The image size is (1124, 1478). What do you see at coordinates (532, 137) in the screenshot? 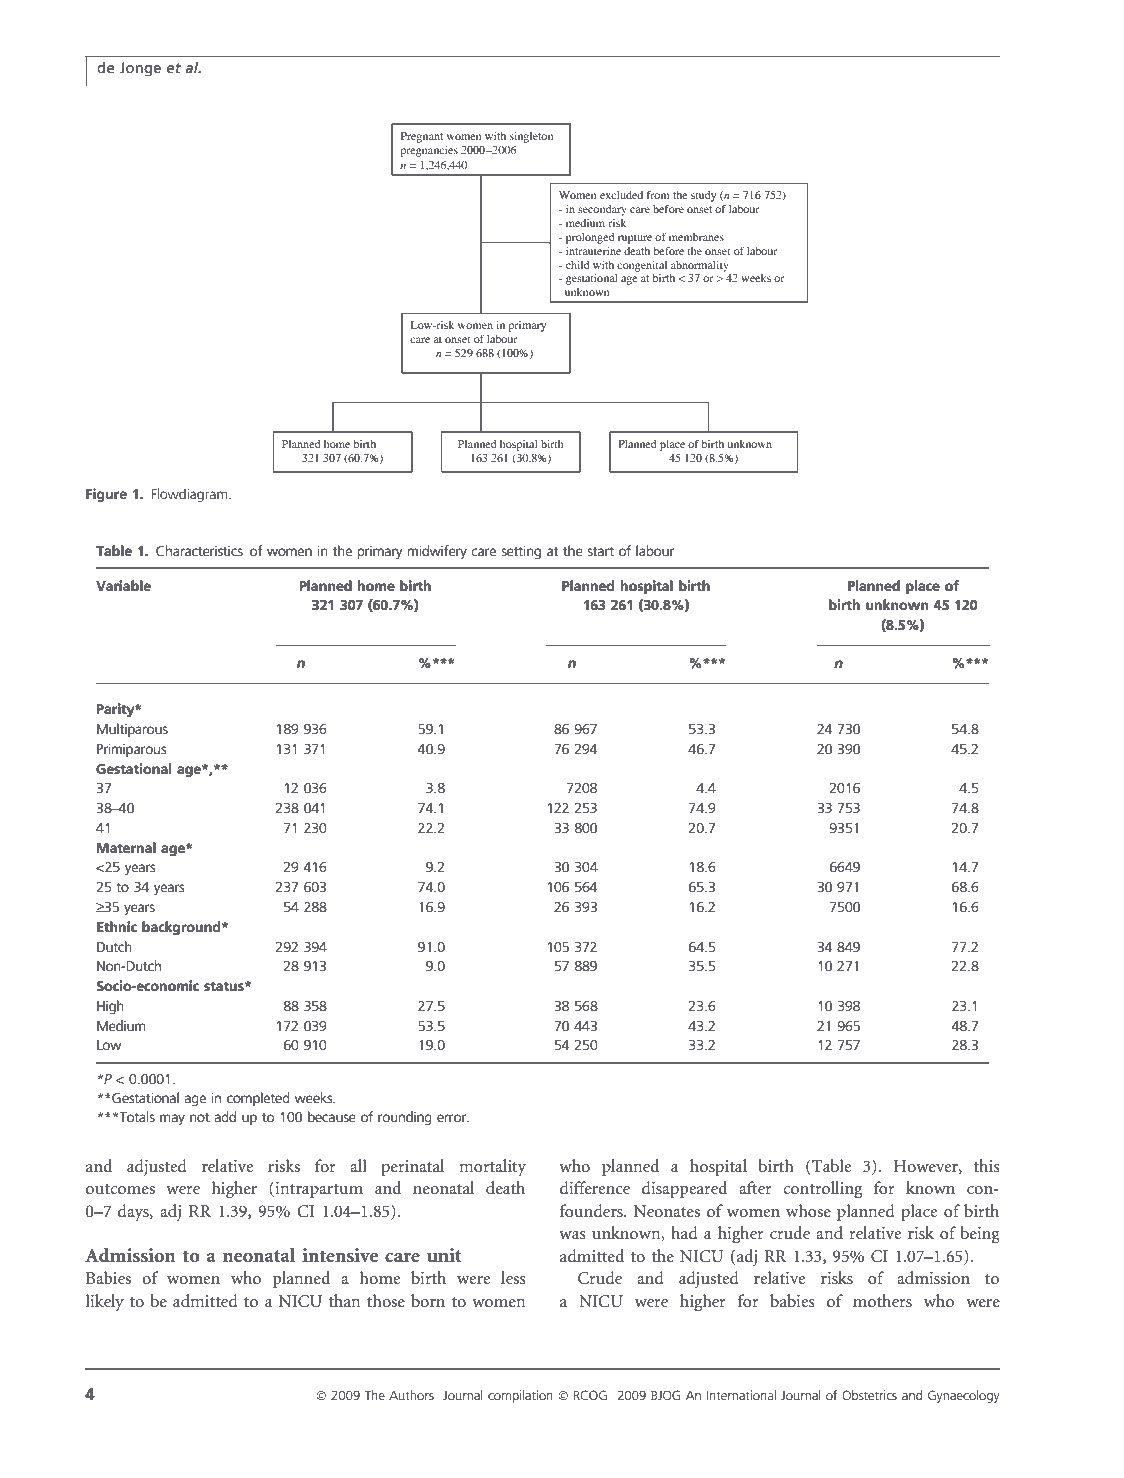
I see `singleton` at bounding box center [532, 137].
